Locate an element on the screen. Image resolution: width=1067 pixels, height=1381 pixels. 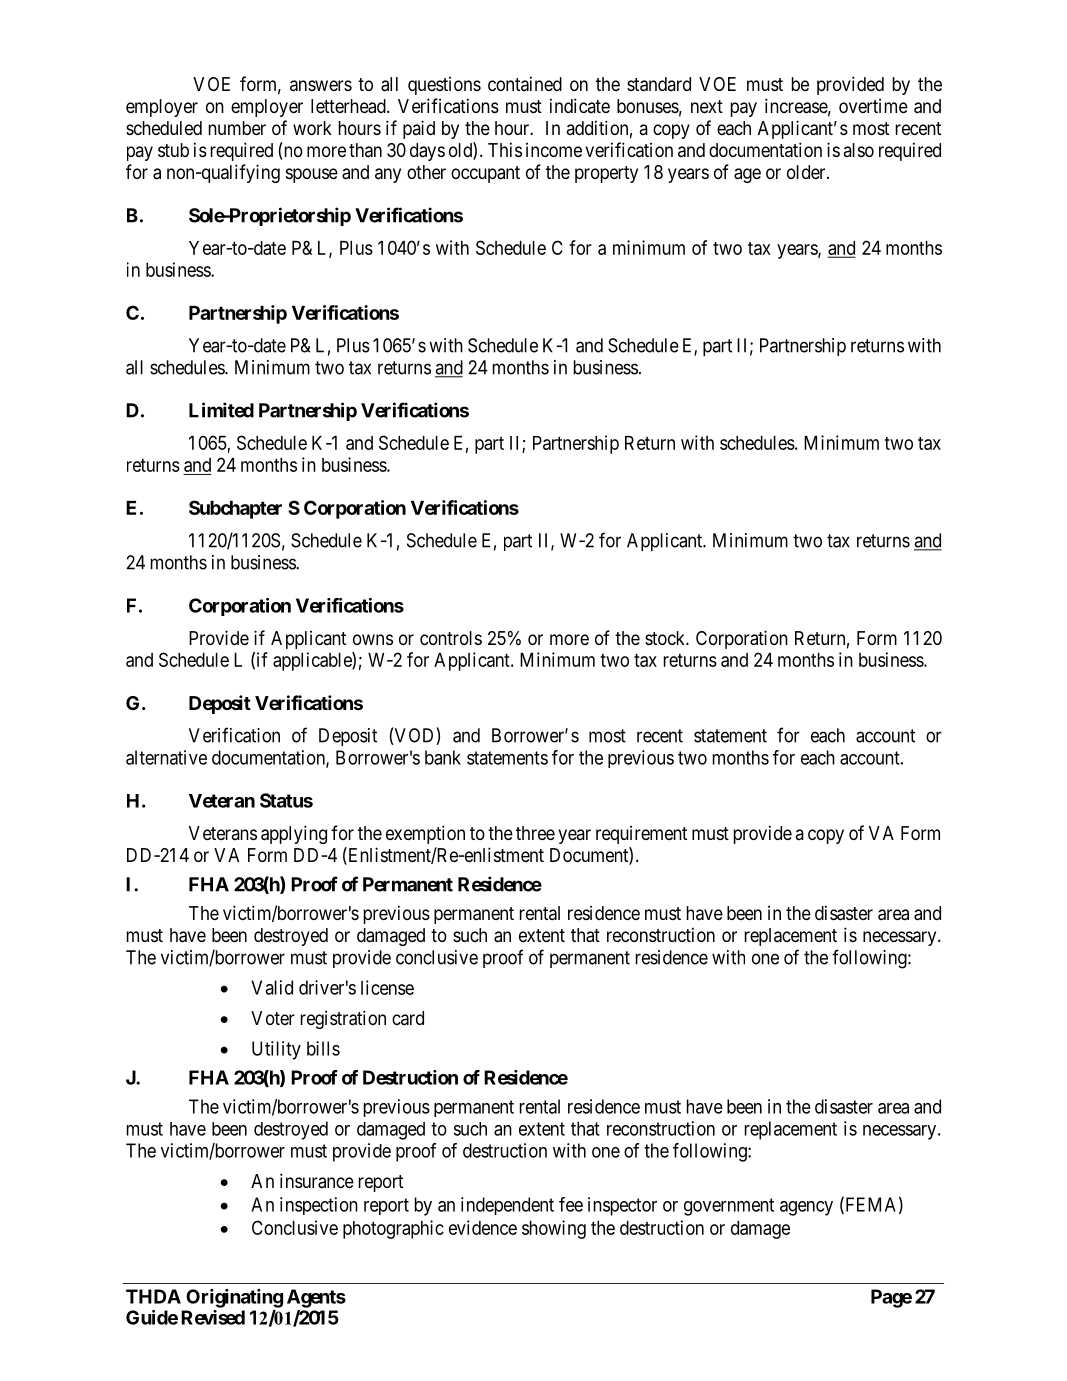
Originating is located at coordinates (234, 1298).
